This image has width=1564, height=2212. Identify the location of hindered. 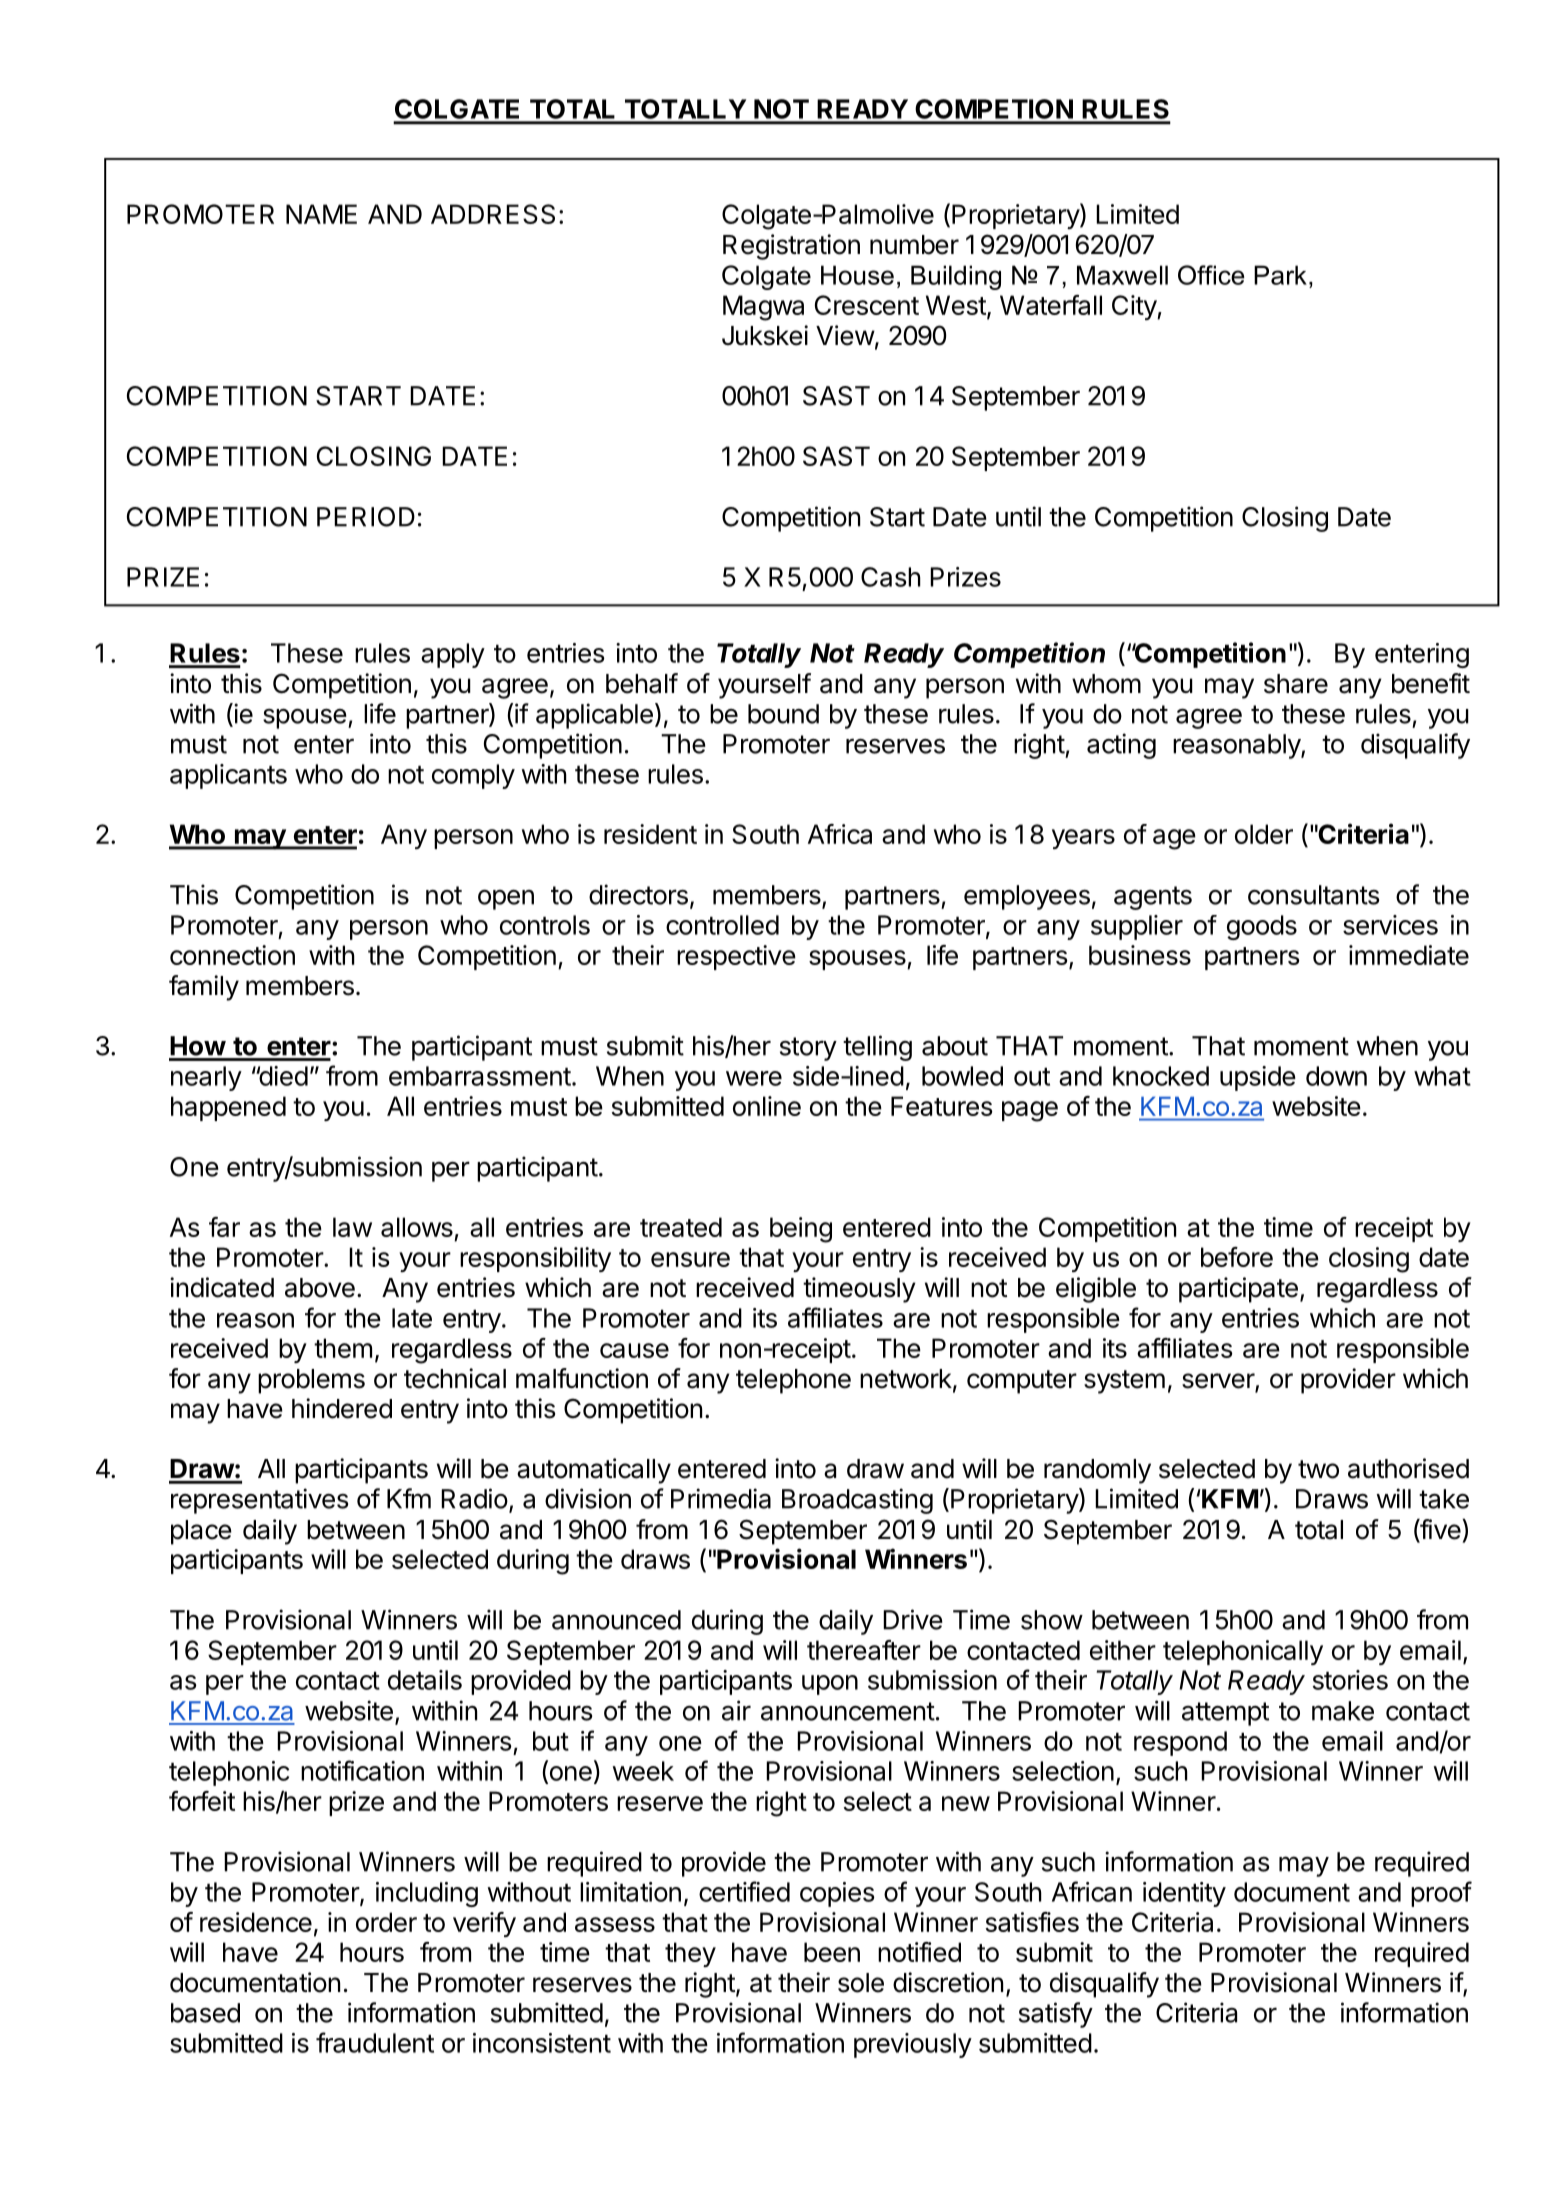
(342, 1408).
